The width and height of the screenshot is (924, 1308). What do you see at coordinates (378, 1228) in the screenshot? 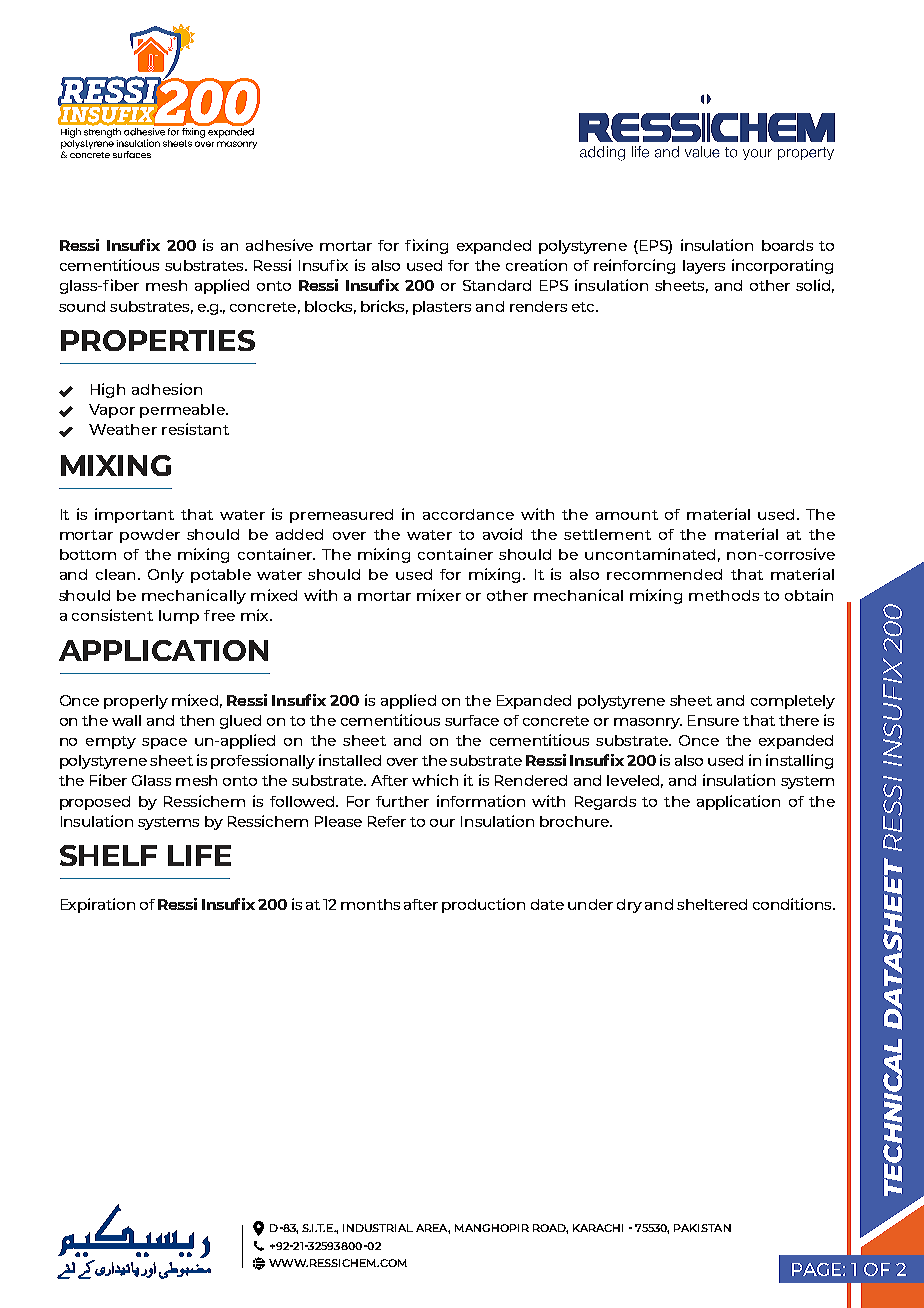
I see `INDUSTRIAL` at bounding box center [378, 1228].
